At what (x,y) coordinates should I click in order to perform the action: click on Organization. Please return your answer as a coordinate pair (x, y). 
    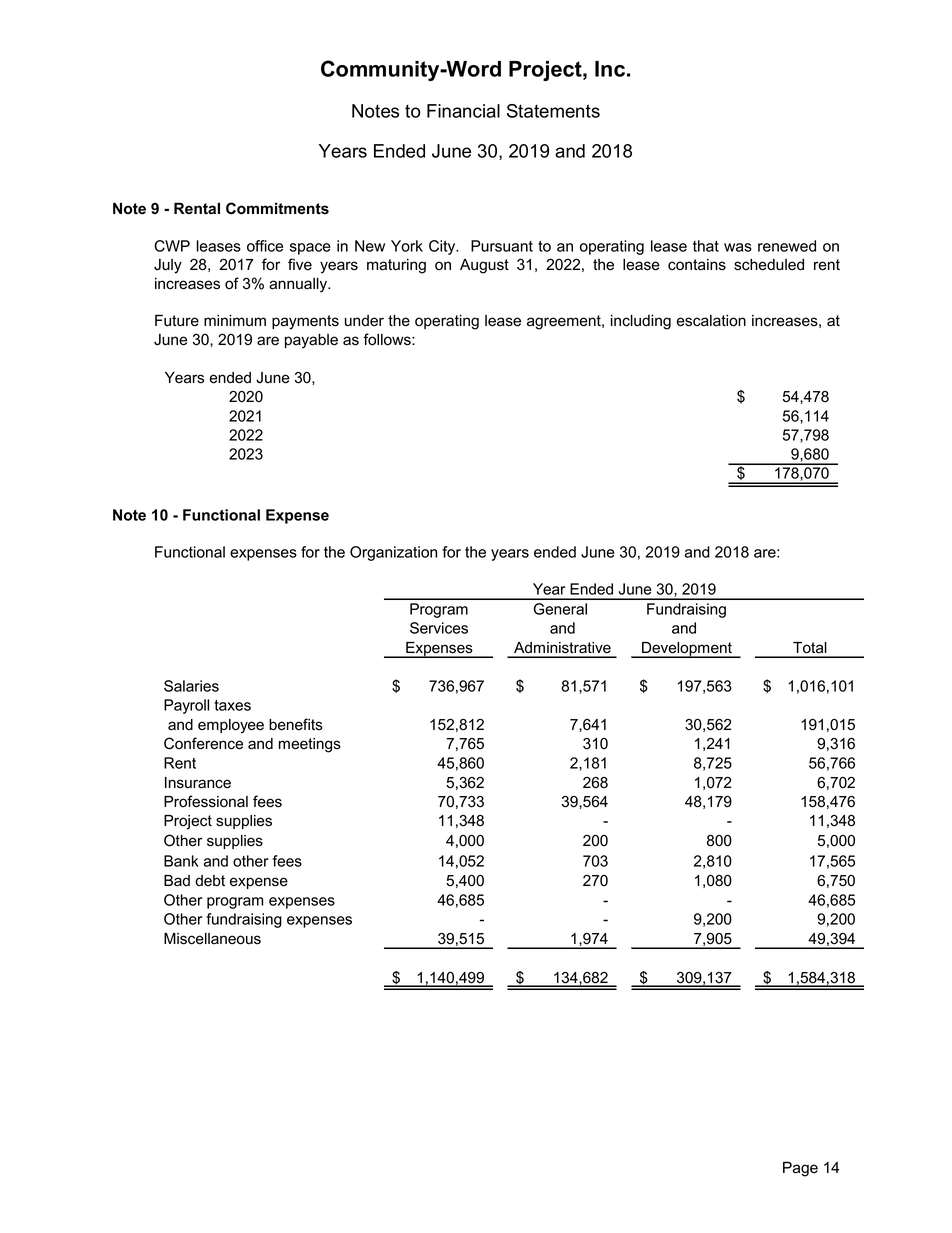
    Looking at the image, I should click on (393, 553).
